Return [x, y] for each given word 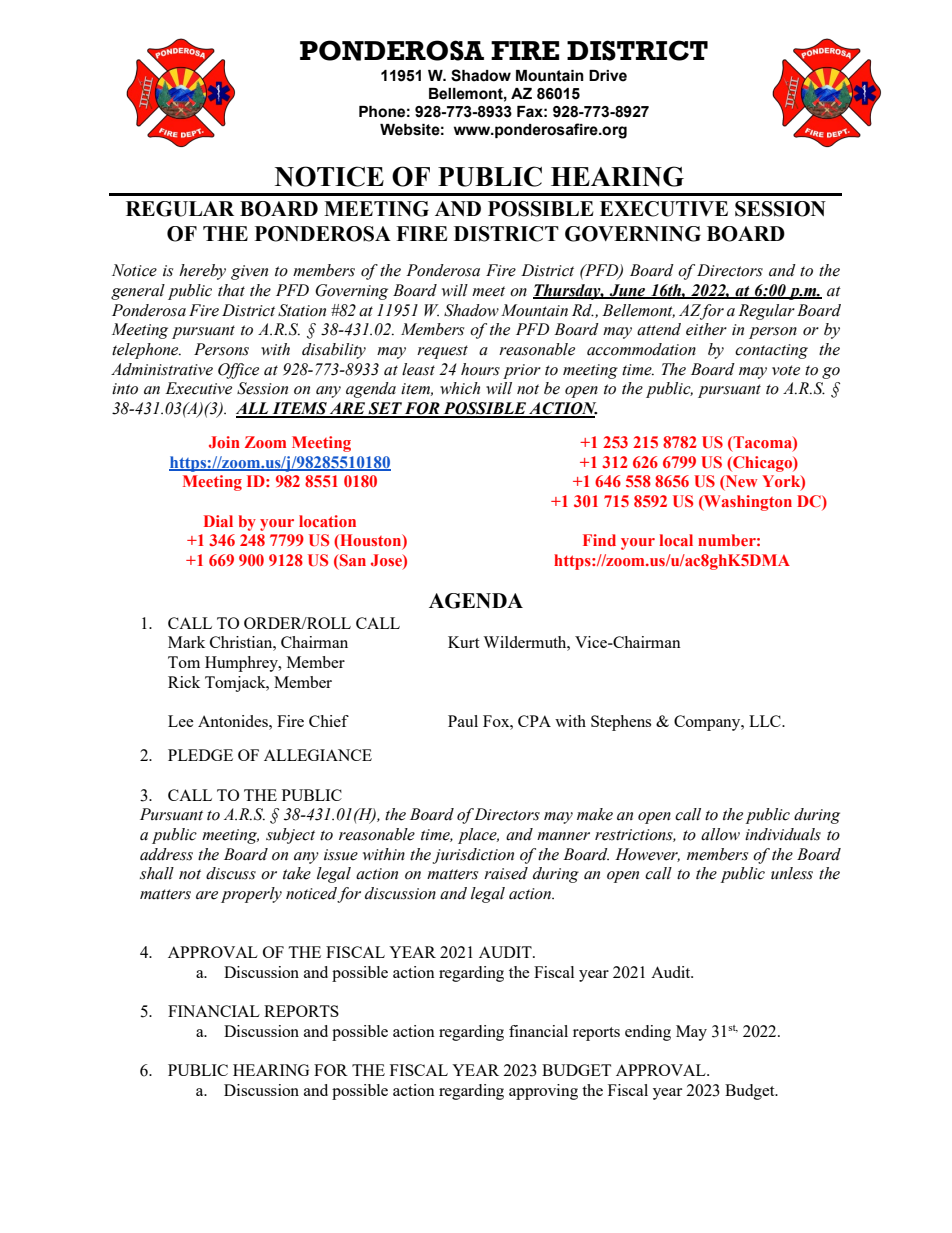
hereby [202, 272]
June [628, 291]
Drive [608, 76]
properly [251, 895]
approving [543, 1092]
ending [648, 1033]
